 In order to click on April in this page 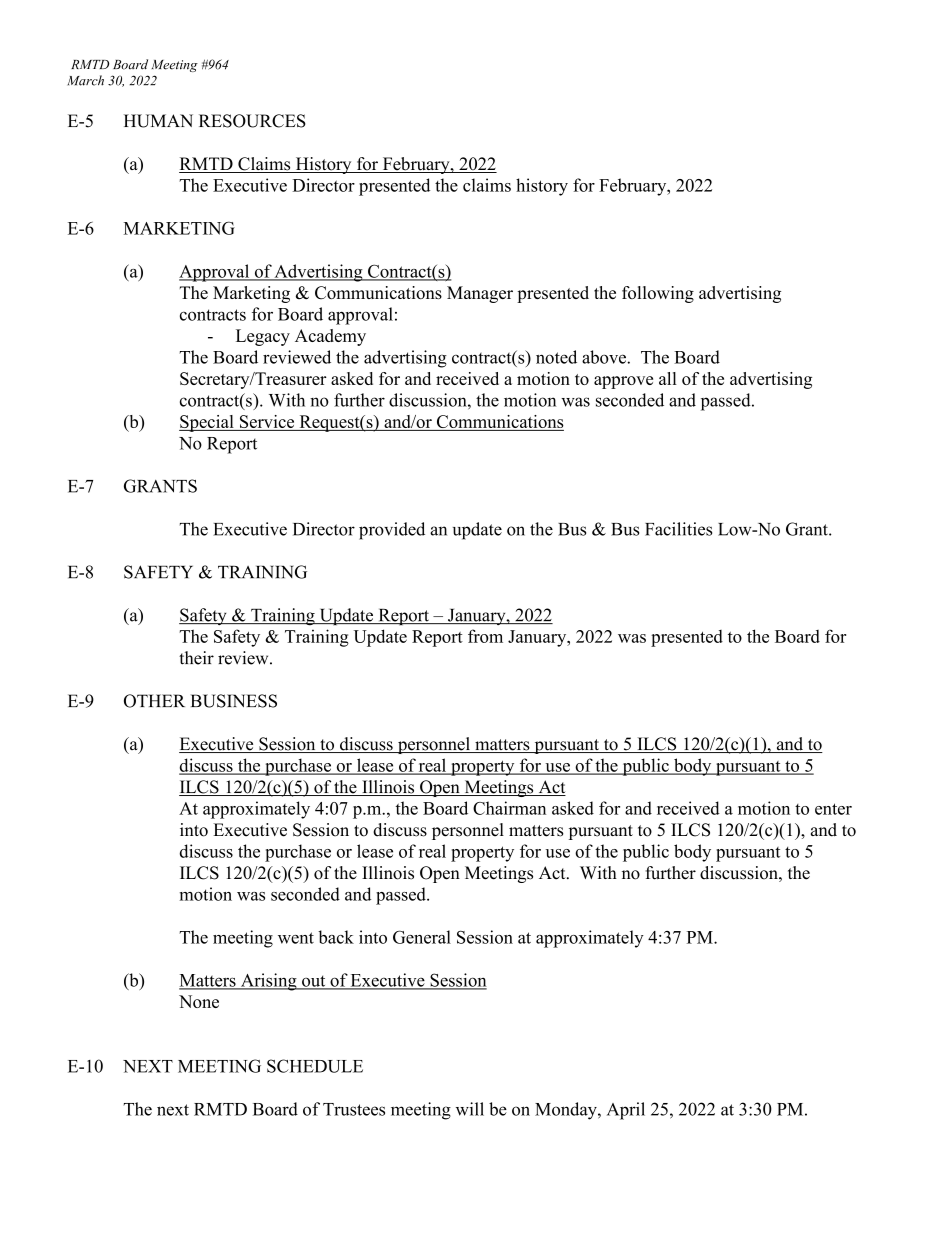, I will do `click(626, 1111)`.
